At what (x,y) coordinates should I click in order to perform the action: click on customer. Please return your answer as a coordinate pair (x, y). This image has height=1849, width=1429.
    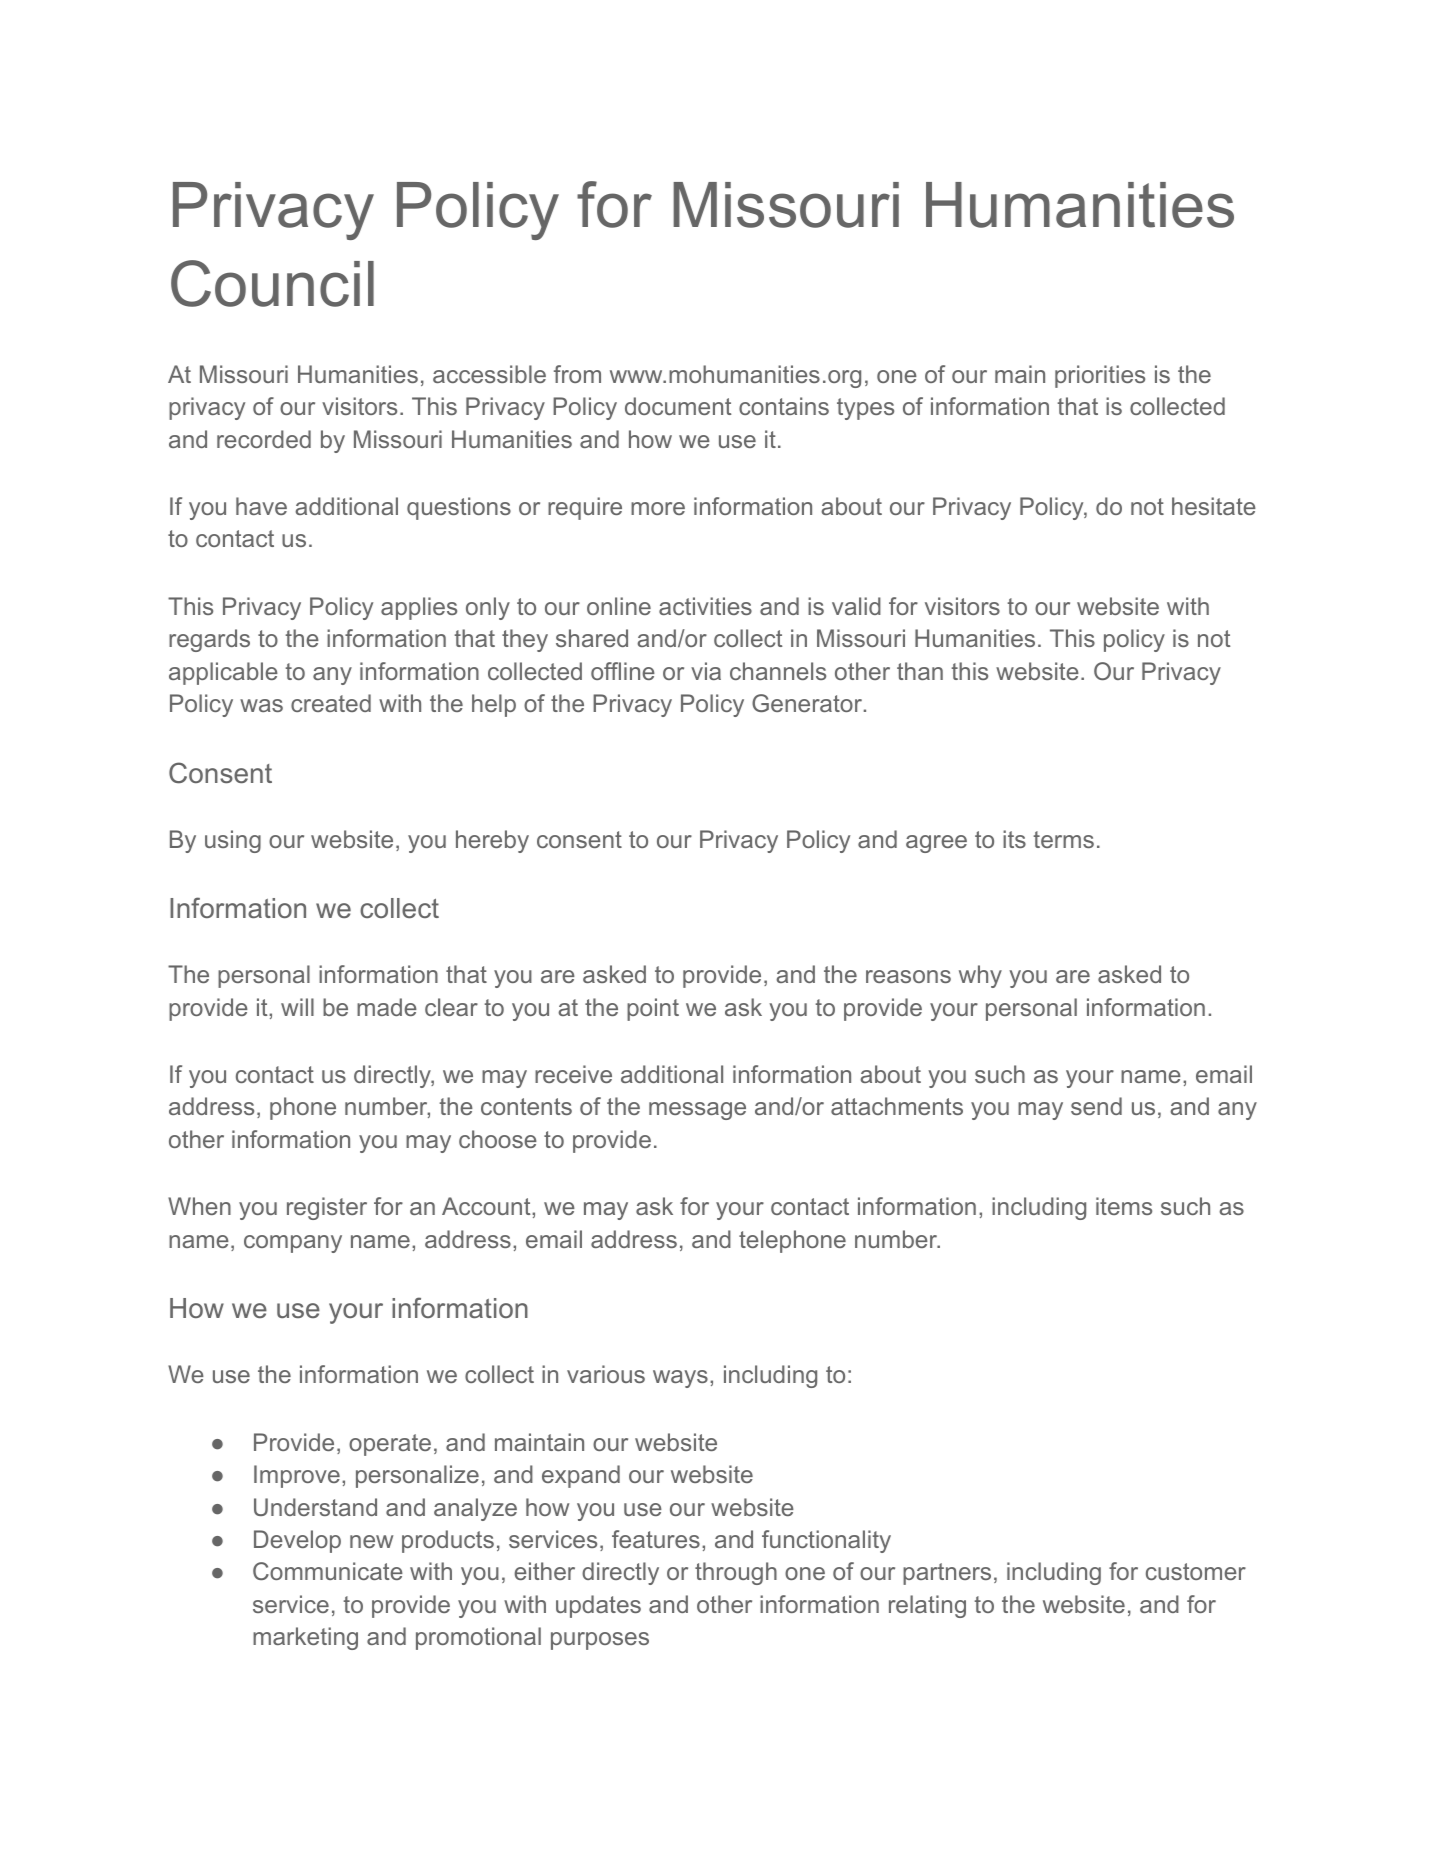
    Looking at the image, I should click on (1196, 1571).
